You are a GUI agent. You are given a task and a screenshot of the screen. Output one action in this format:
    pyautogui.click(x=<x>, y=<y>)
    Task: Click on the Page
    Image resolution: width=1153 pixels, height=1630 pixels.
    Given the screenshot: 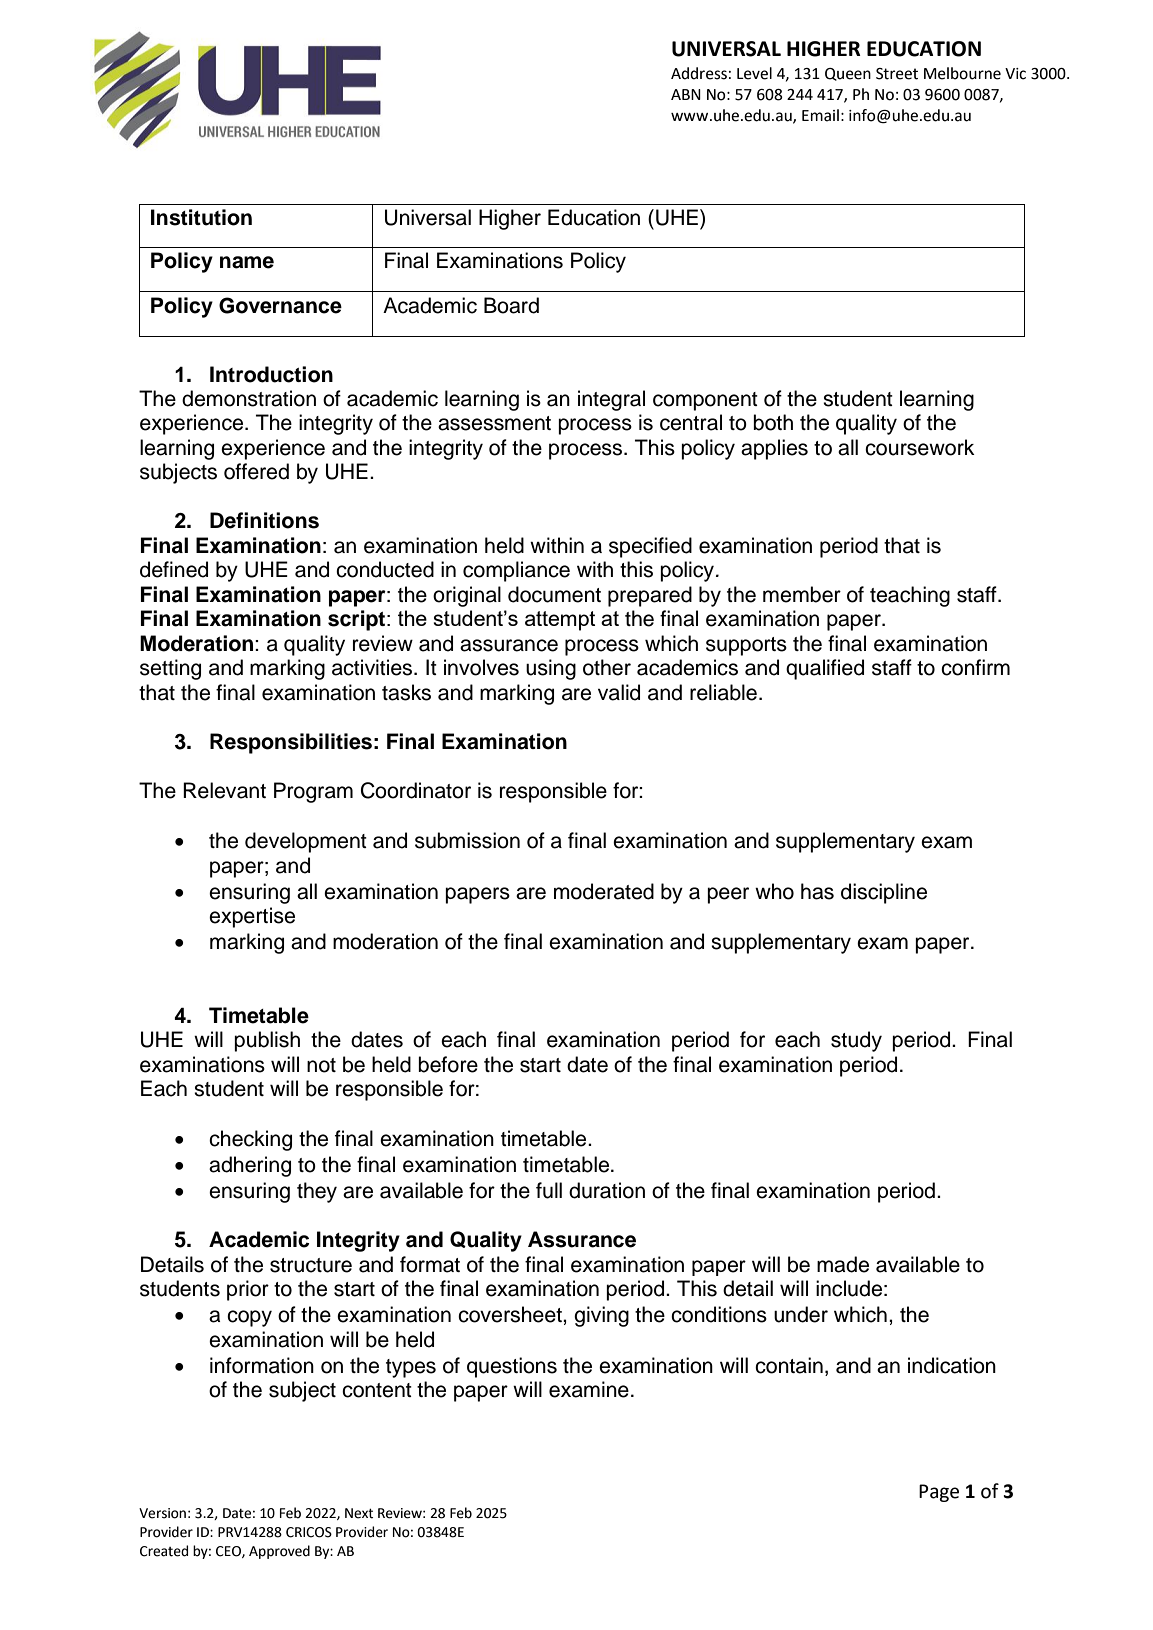 What is the action you would take?
    pyautogui.click(x=939, y=1493)
